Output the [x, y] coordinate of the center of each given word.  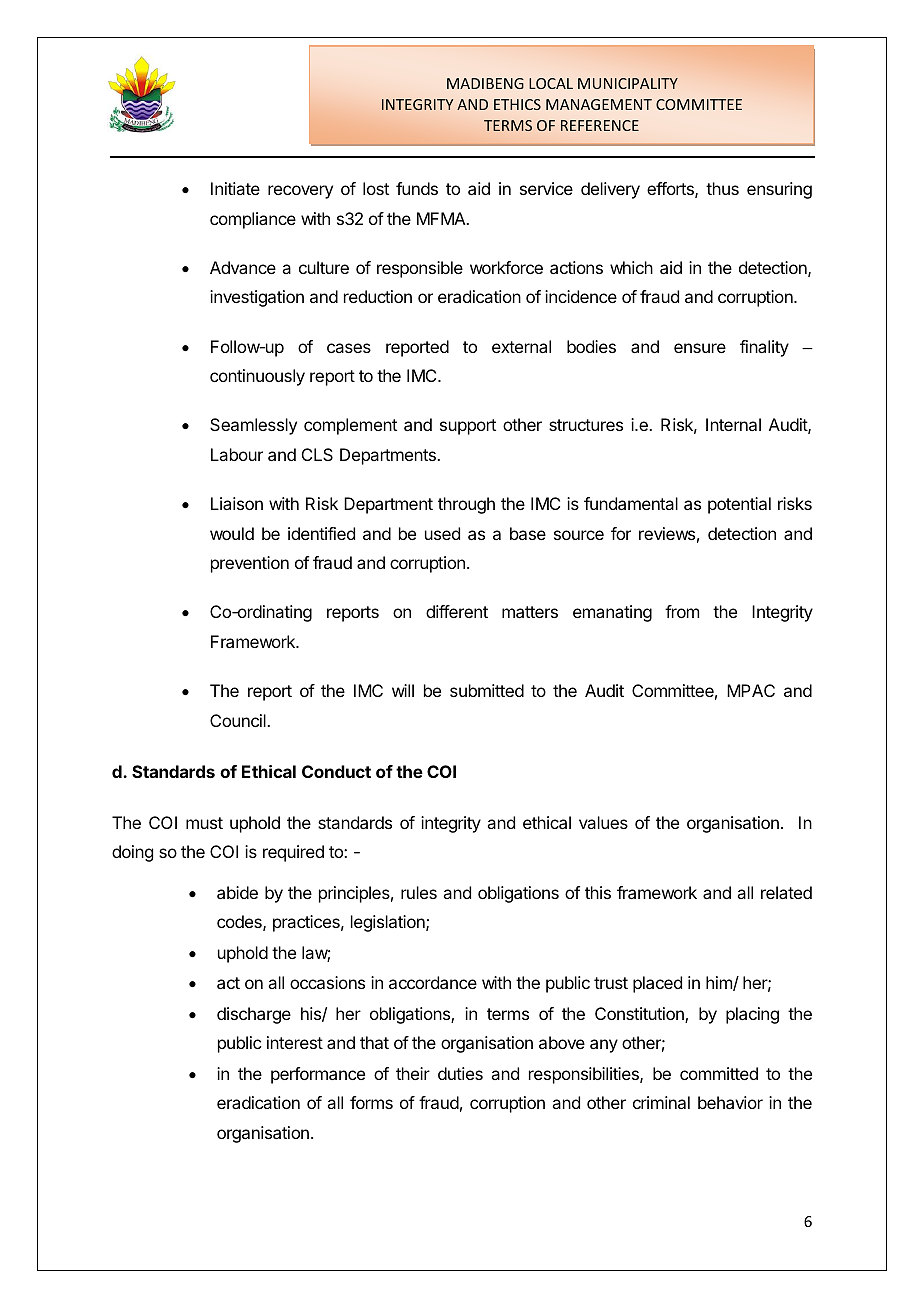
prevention [250, 564]
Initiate [235, 188]
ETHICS [517, 104]
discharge [254, 1015]
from [682, 611]
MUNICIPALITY [628, 83]
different [457, 611]
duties [460, 1073]
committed [719, 1073]
